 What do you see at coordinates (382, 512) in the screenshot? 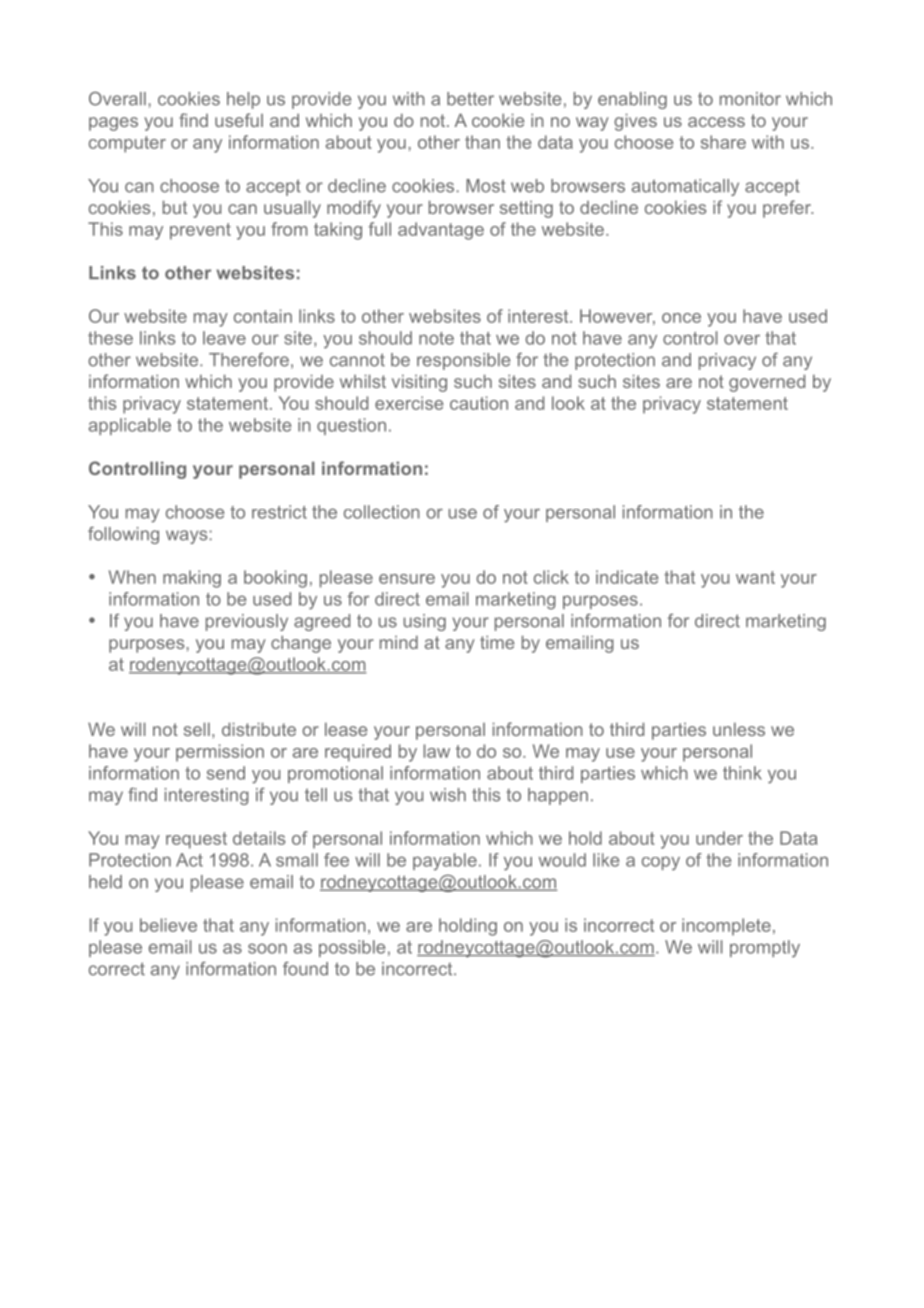
I see `collection` at bounding box center [382, 512].
